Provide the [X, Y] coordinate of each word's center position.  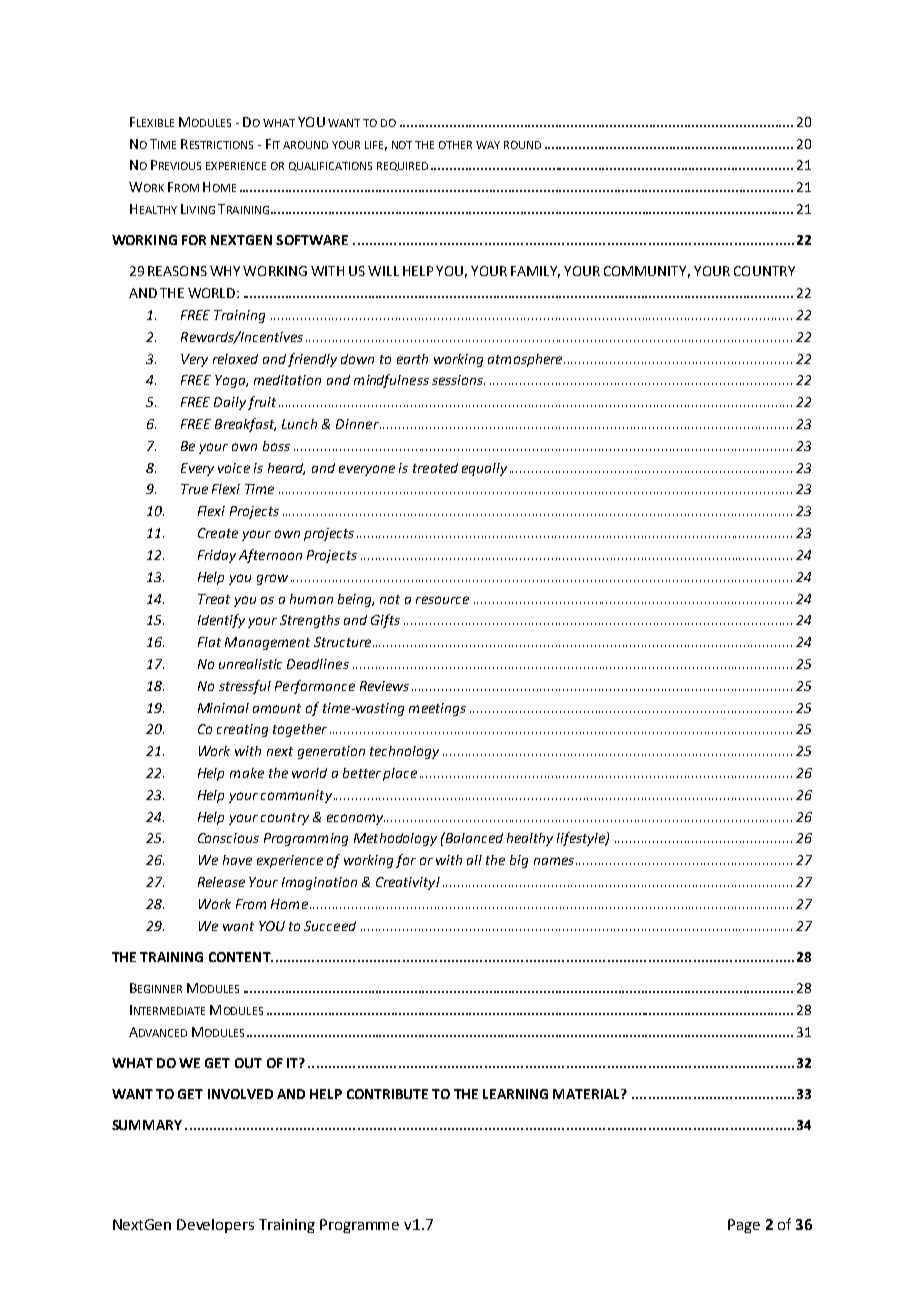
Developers [215, 1226]
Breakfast [245, 425]
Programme [359, 1226]
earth [412, 359]
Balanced [473, 837]
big [519, 861]
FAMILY [535, 272]
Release [221, 882]
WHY [225, 271]
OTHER [455, 145]
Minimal [223, 708]
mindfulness [391, 381]
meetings [437, 709]
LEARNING [515, 1094]
